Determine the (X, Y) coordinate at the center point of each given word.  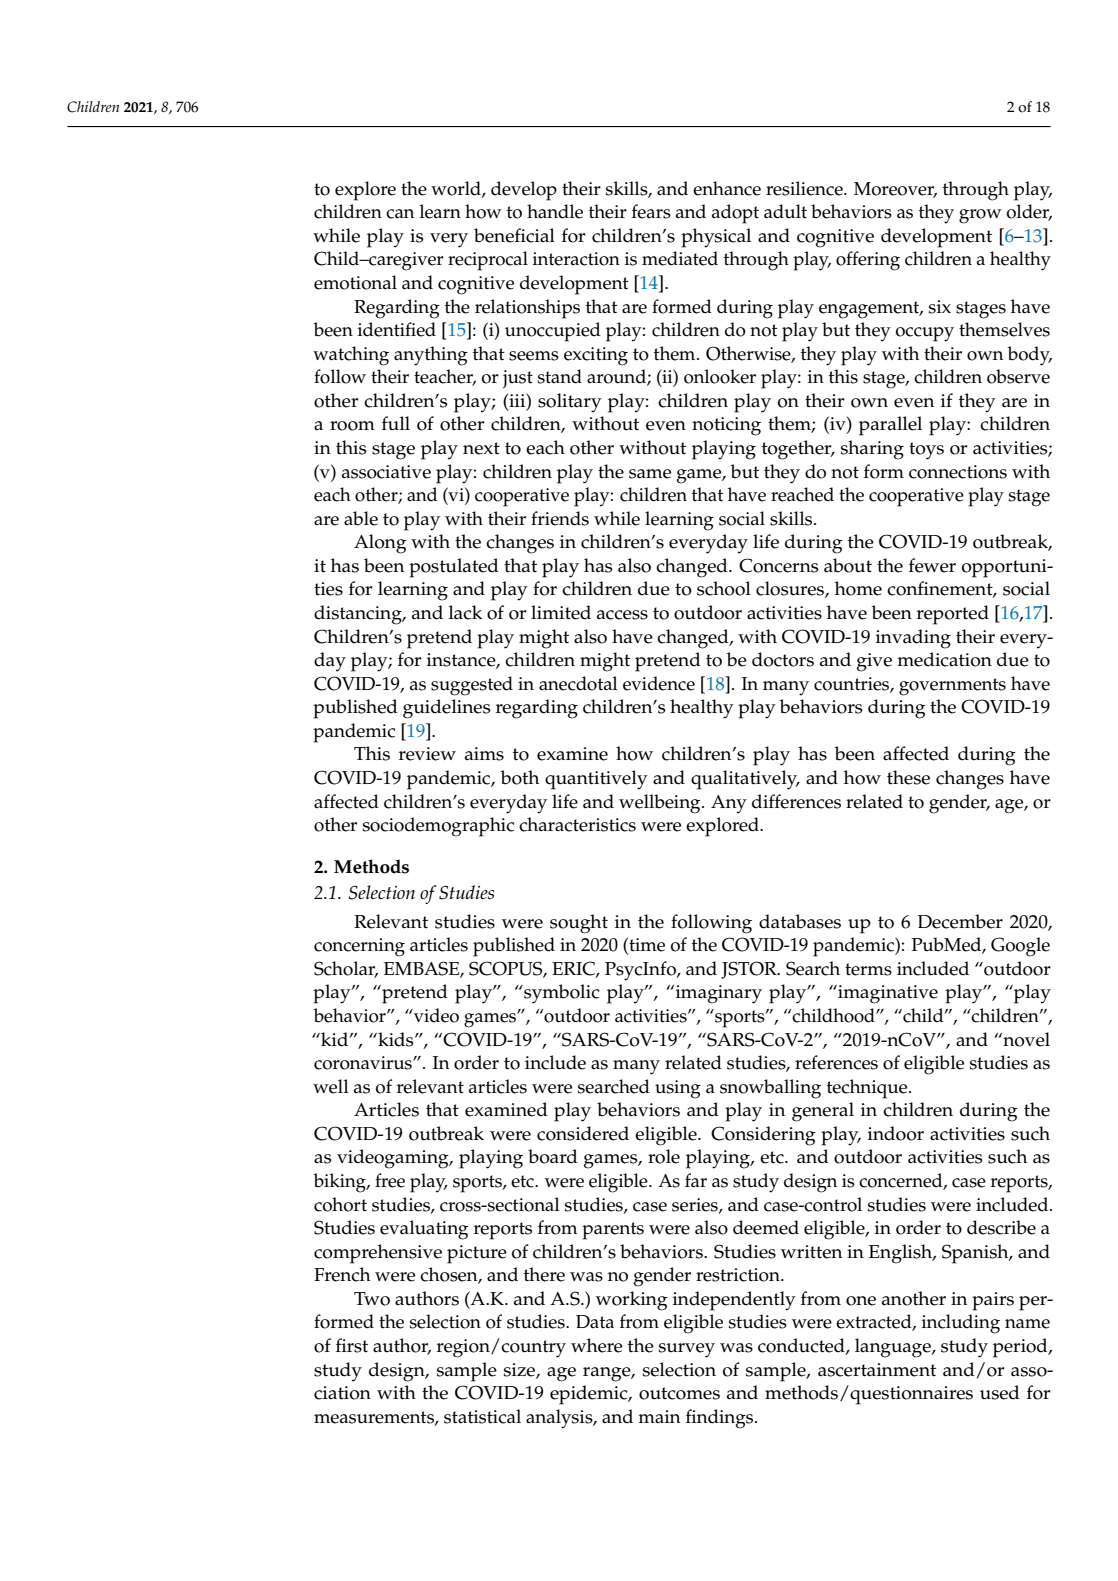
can (400, 214)
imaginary (717, 994)
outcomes (679, 1393)
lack (465, 612)
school (724, 588)
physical (716, 238)
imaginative (887, 994)
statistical (482, 1416)
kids (396, 1039)
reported (953, 615)
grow (980, 216)
